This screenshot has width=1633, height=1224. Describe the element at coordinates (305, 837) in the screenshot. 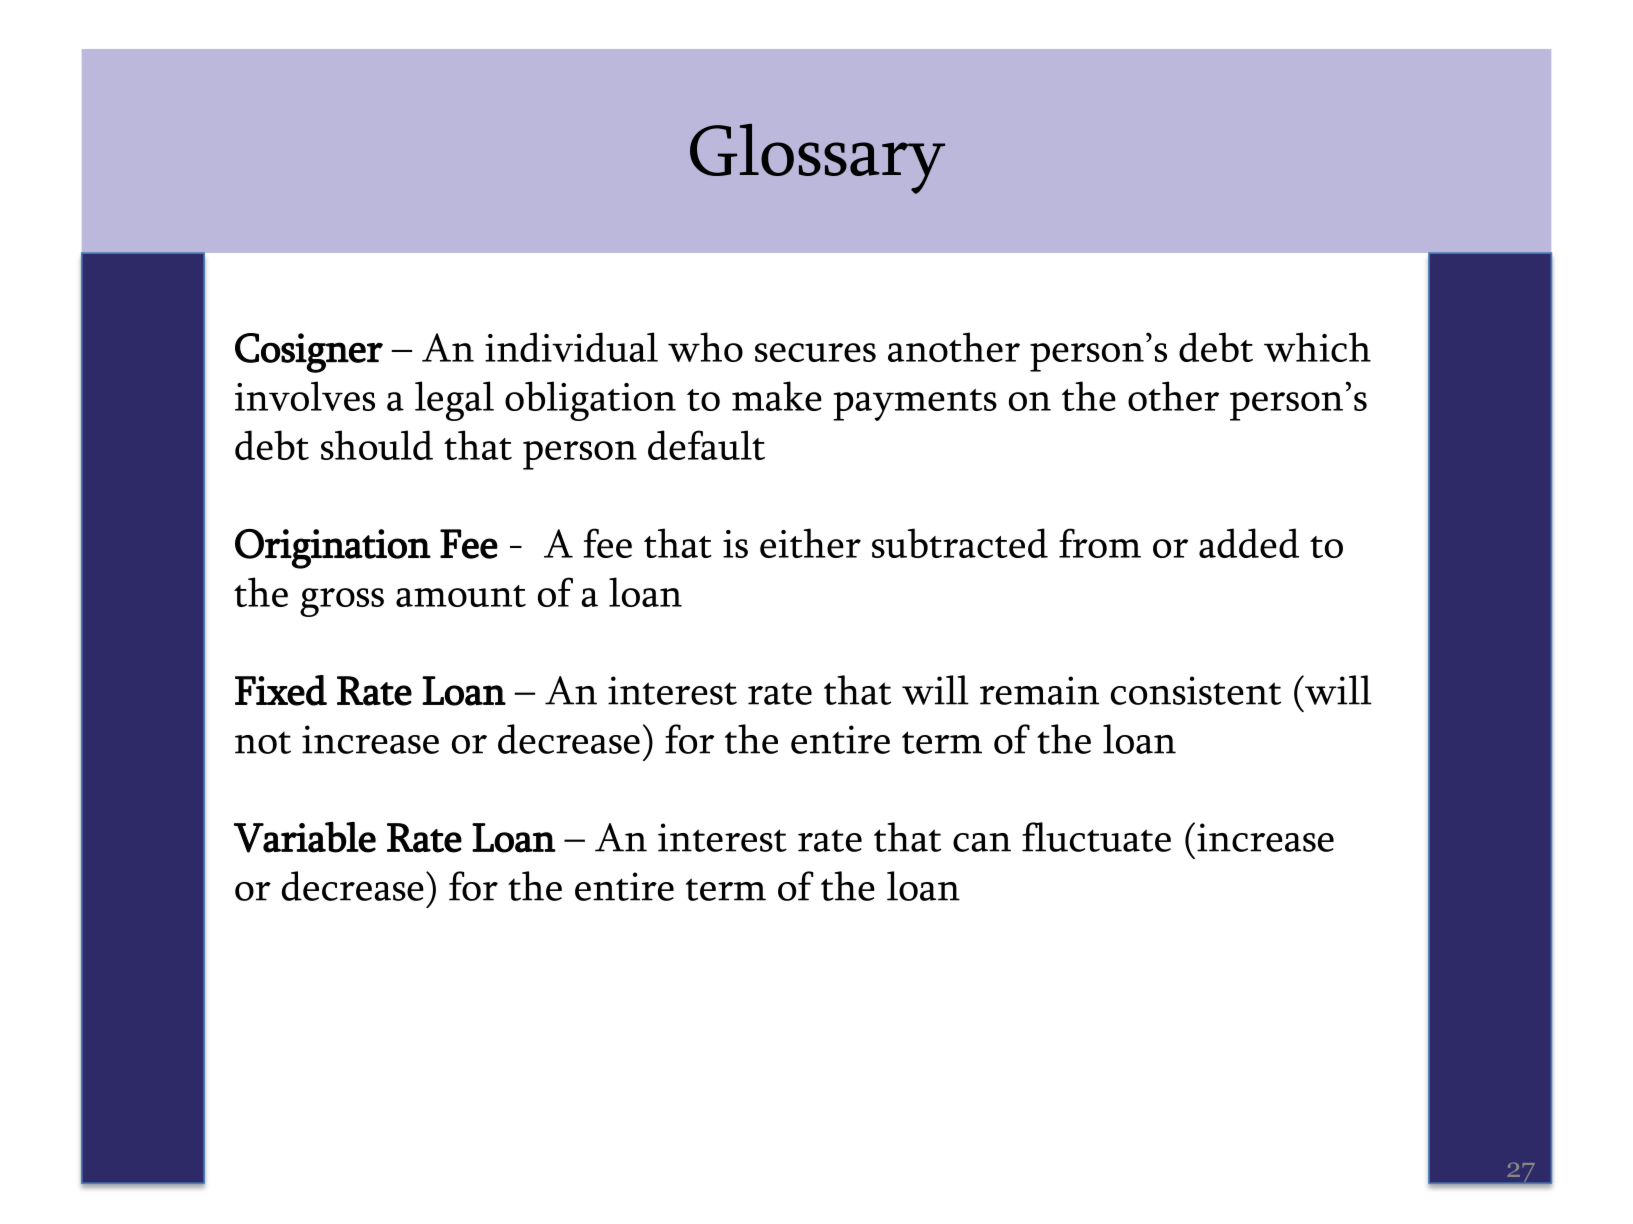

I see `Variable` at that location.
